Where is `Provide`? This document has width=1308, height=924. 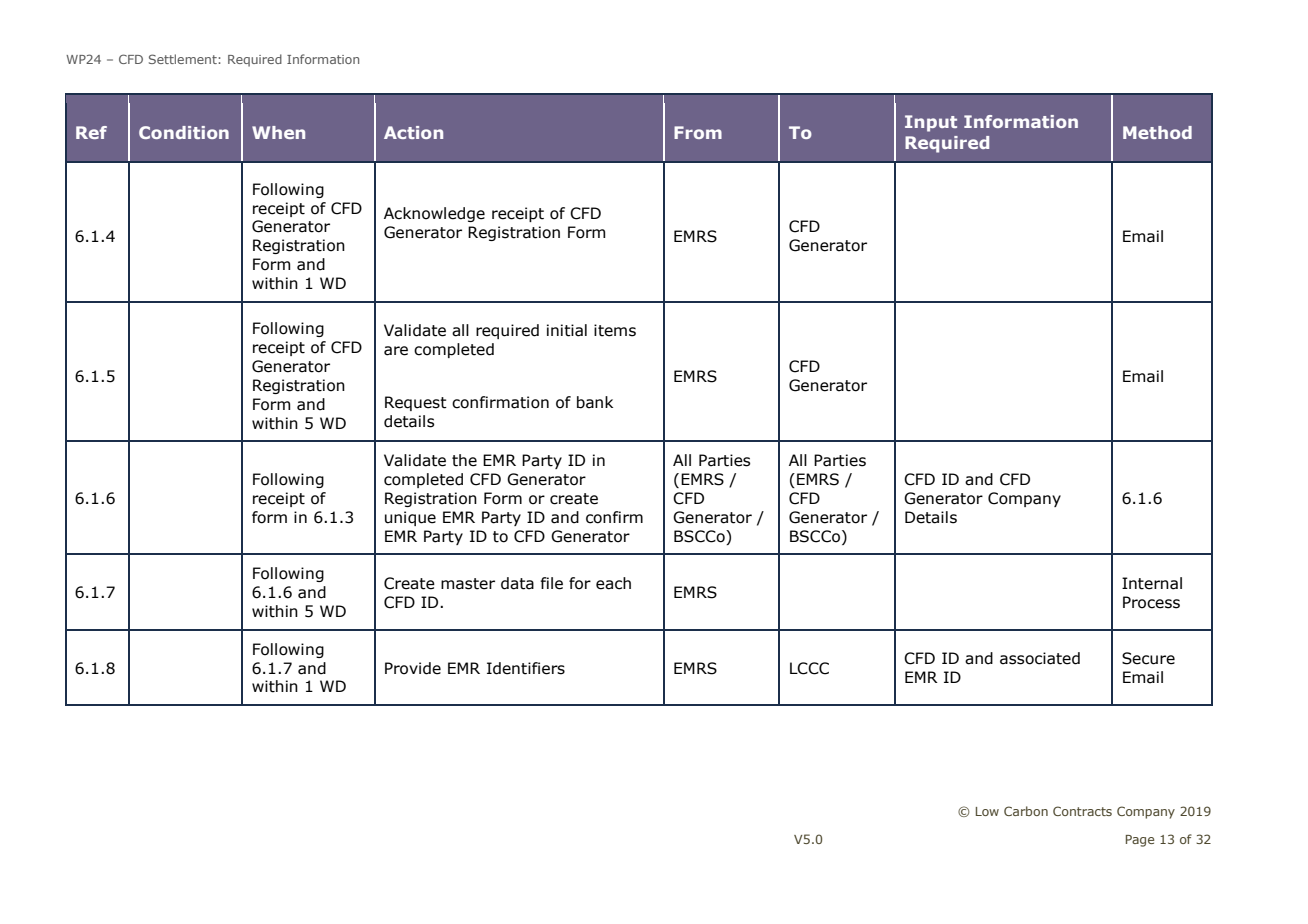
Provide is located at coordinates (413, 668).
